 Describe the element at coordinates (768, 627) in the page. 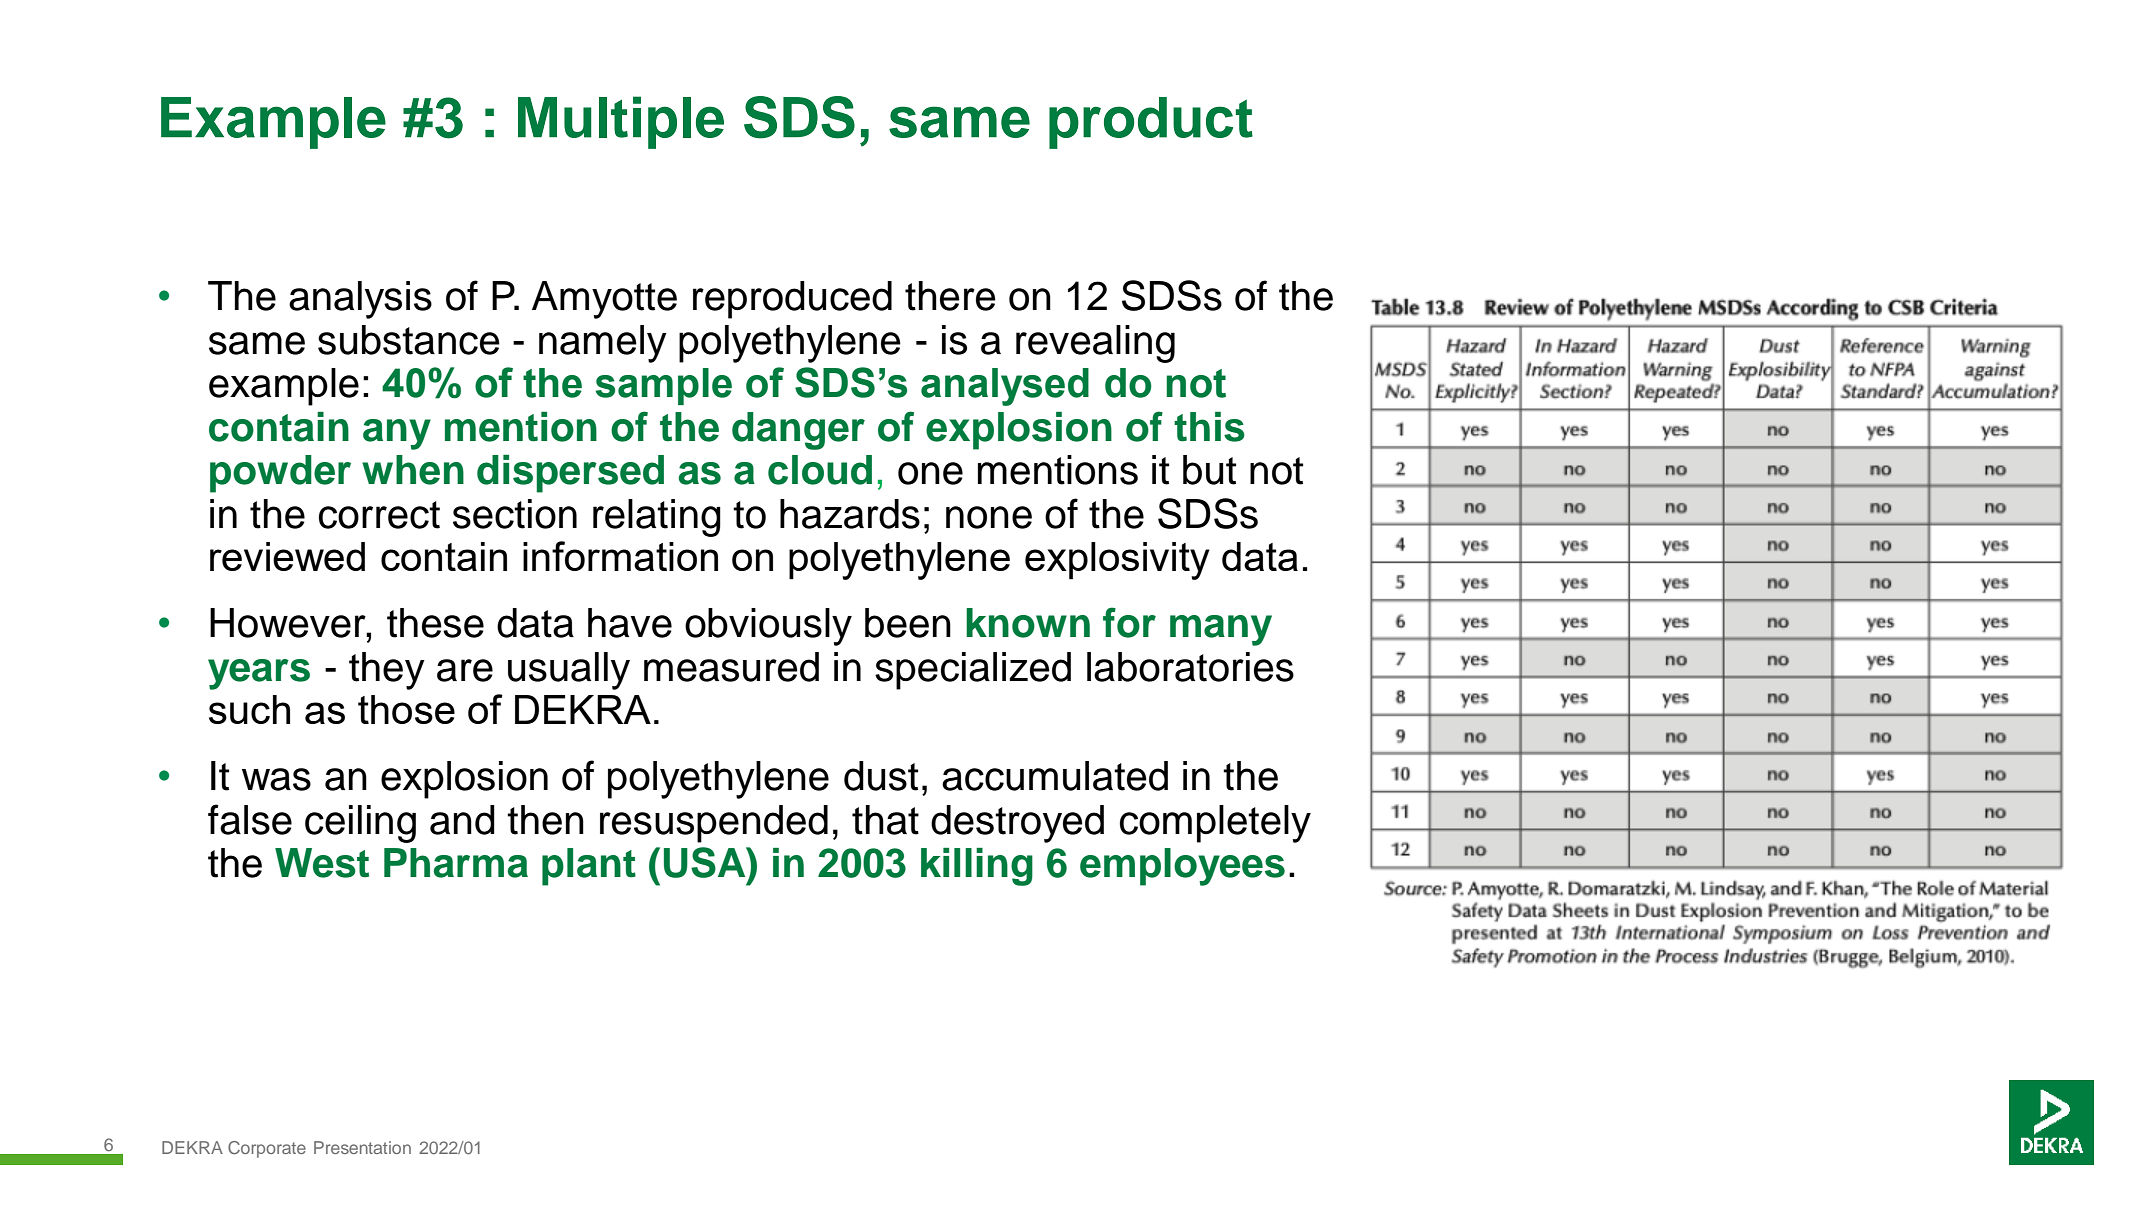

I see `obviously` at that location.
